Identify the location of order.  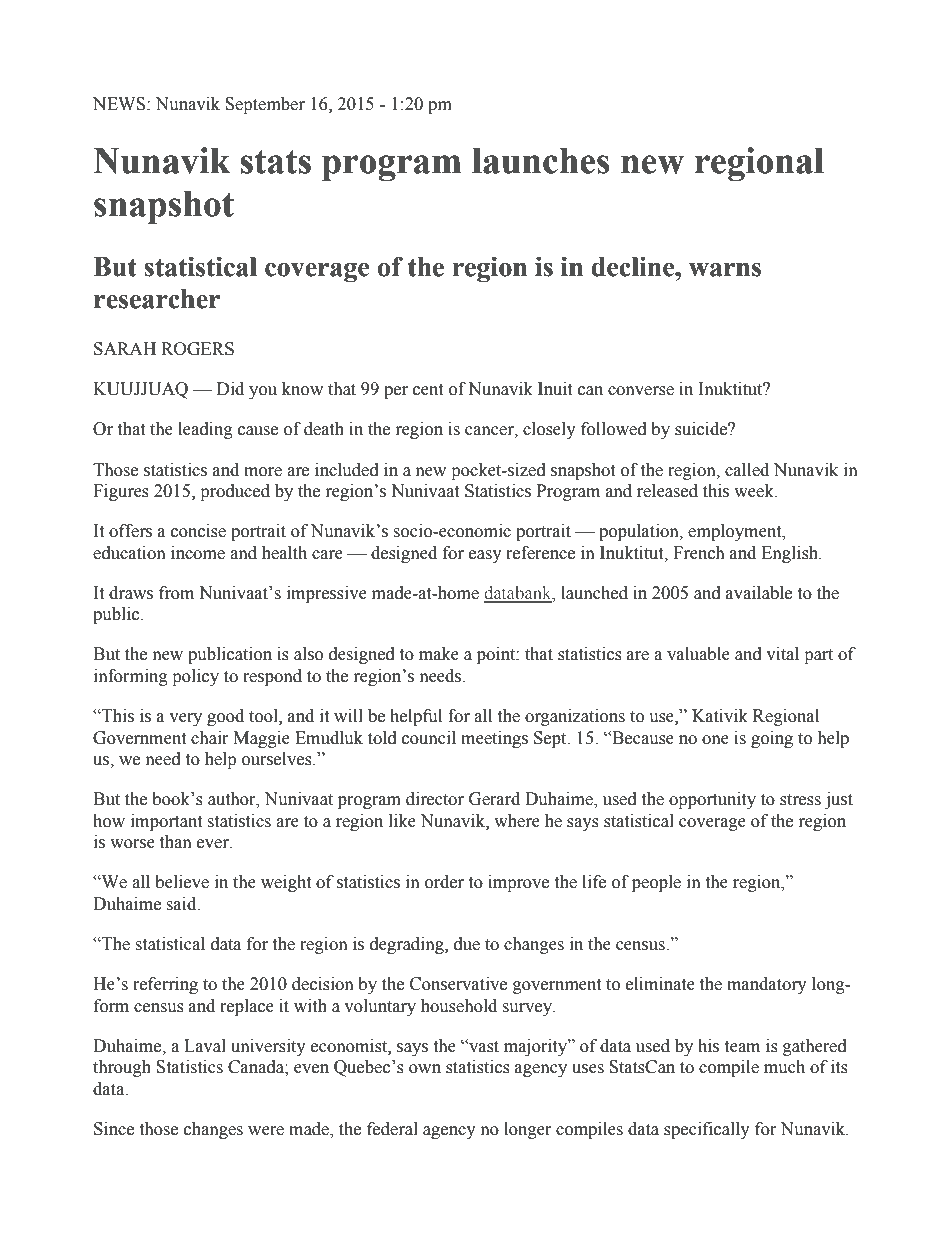
(444, 882).
